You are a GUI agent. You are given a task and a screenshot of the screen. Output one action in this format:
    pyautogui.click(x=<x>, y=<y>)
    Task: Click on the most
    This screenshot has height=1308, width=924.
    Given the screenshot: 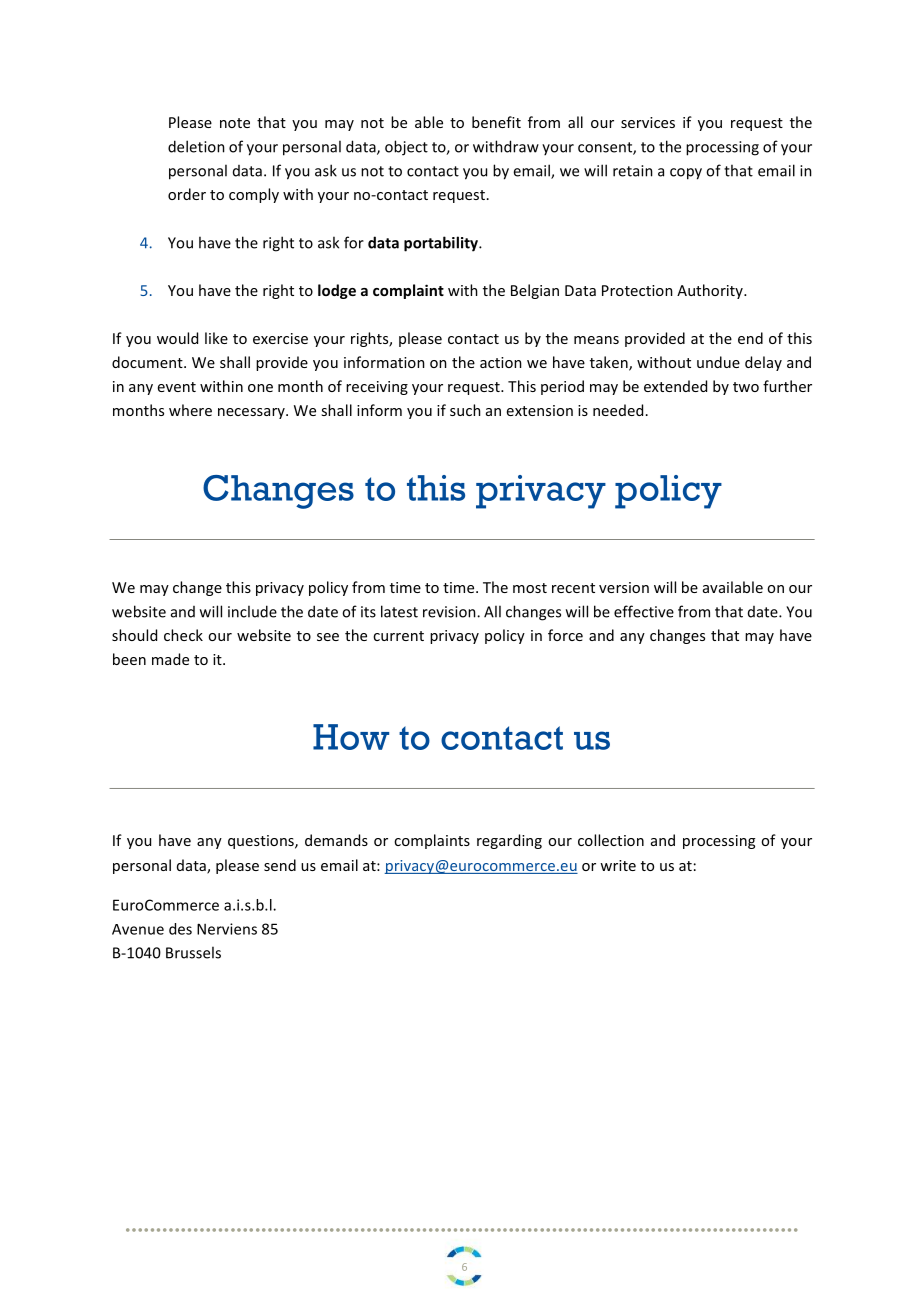 What is the action you would take?
    pyautogui.click(x=530, y=588)
